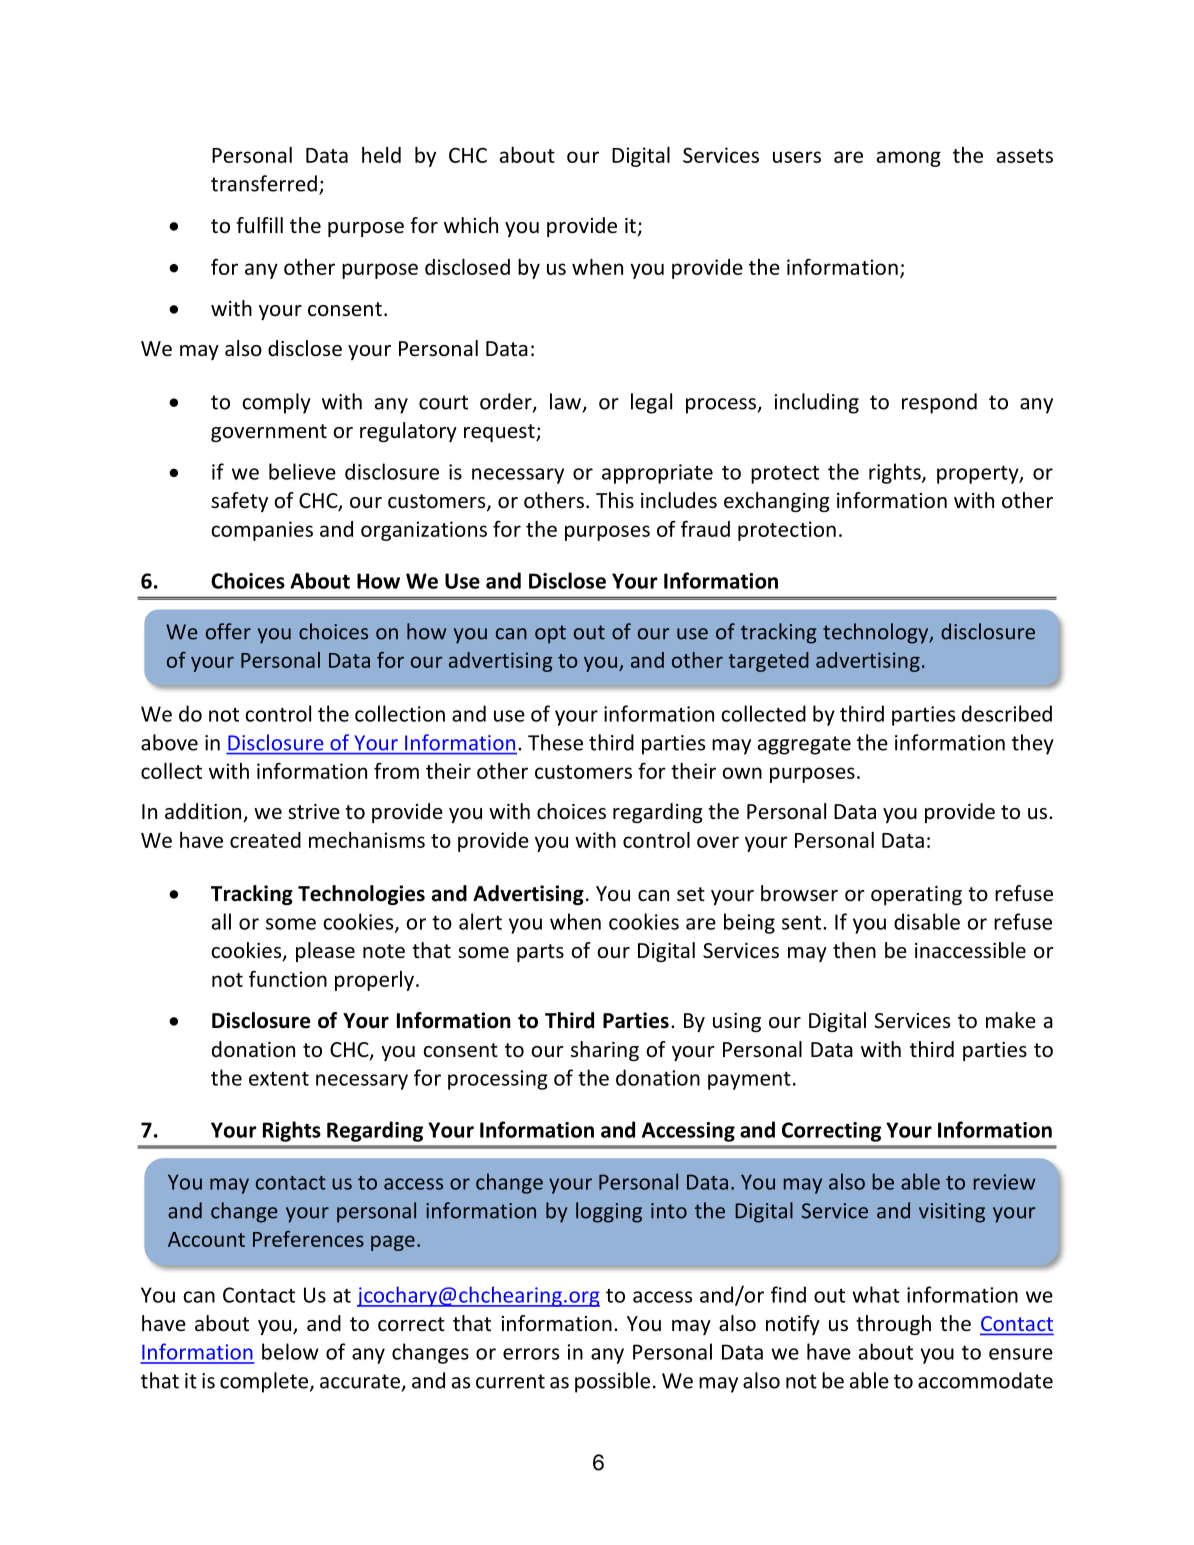  What do you see at coordinates (264, 183) in the screenshot?
I see `transferred` at bounding box center [264, 183].
